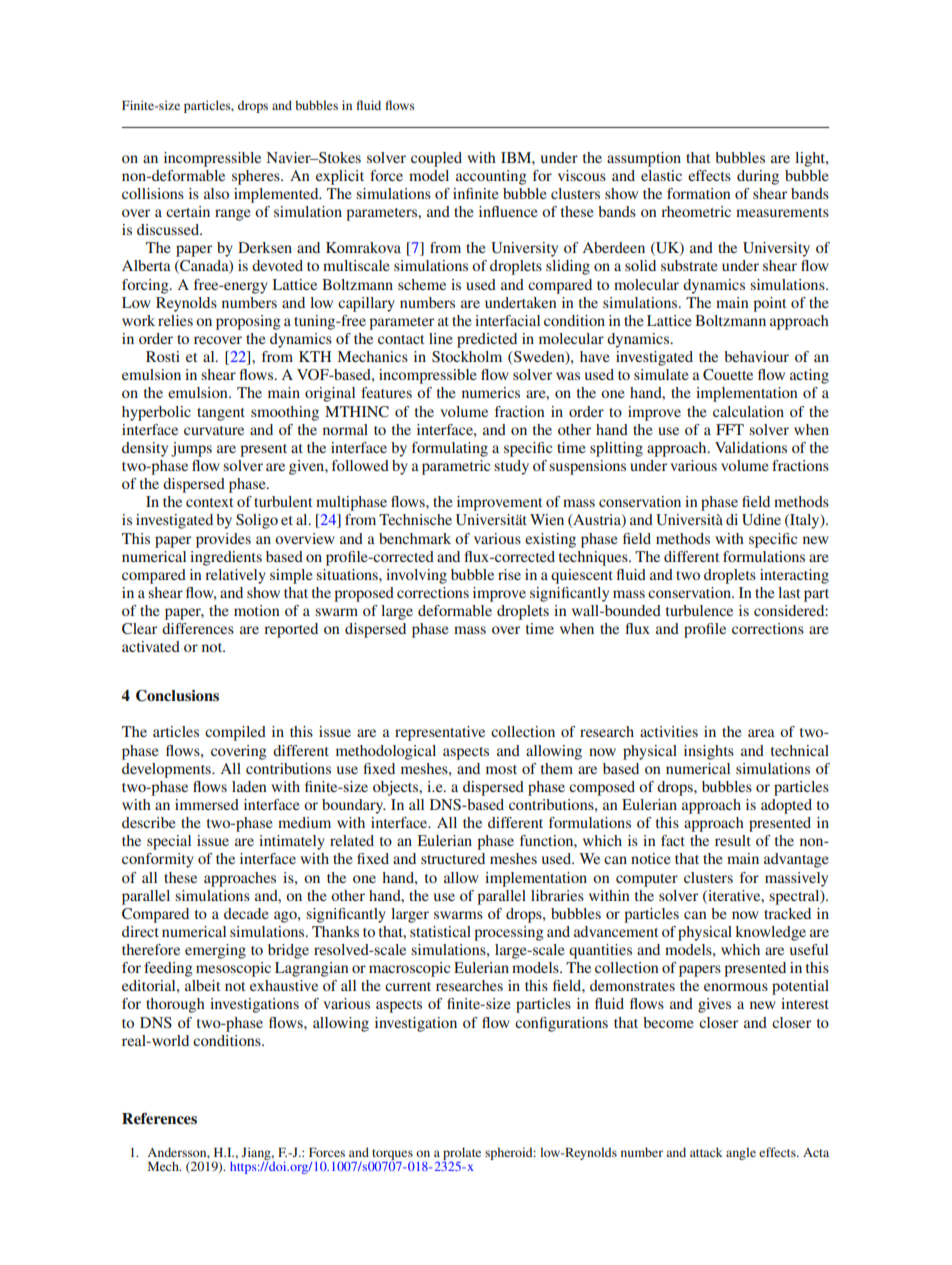 The height and width of the screenshot is (1265, 952). I want to click on Validations, so click(751, 447).
